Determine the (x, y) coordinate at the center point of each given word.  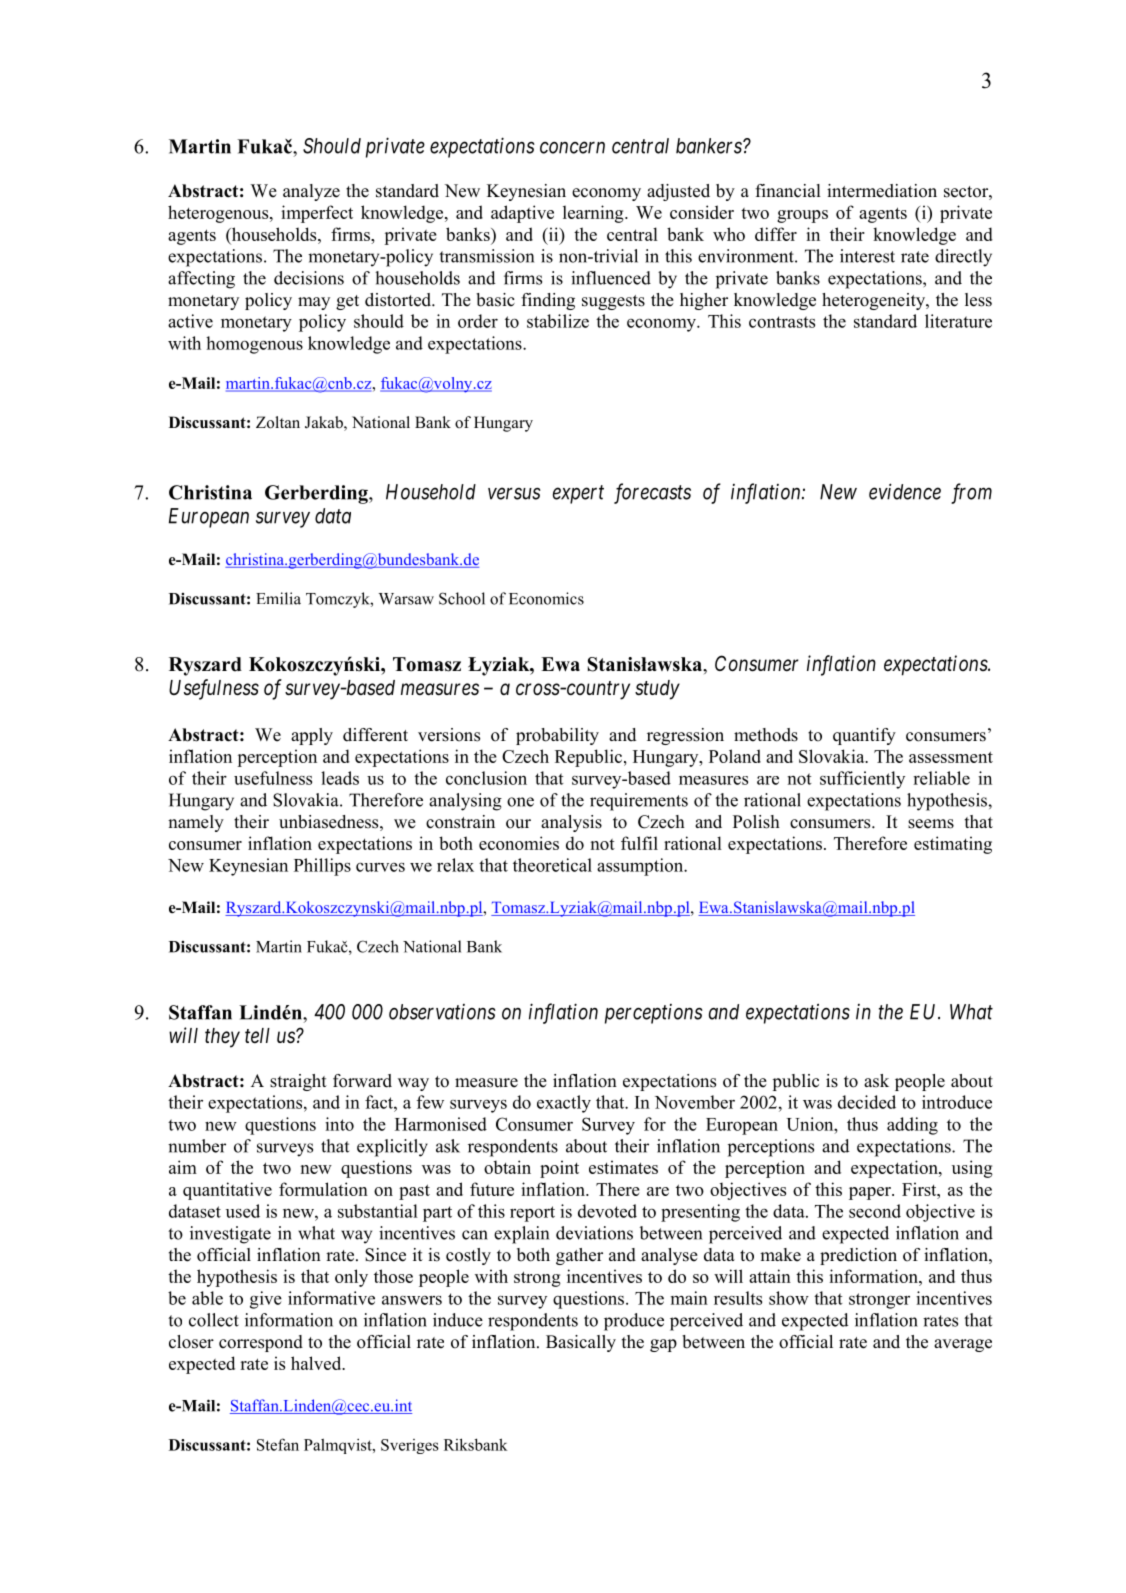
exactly (564, 1104)
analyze (311, 192)
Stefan (278, 1444)
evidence (905, 491)
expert (578, 494)
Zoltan (278, 422)
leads (340, 778)
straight (298, 1082)
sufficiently (862, 780)
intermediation (882, 191)
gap (663, 1345)
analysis (571, 823)
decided (867, 1102)
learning (594, 214)
